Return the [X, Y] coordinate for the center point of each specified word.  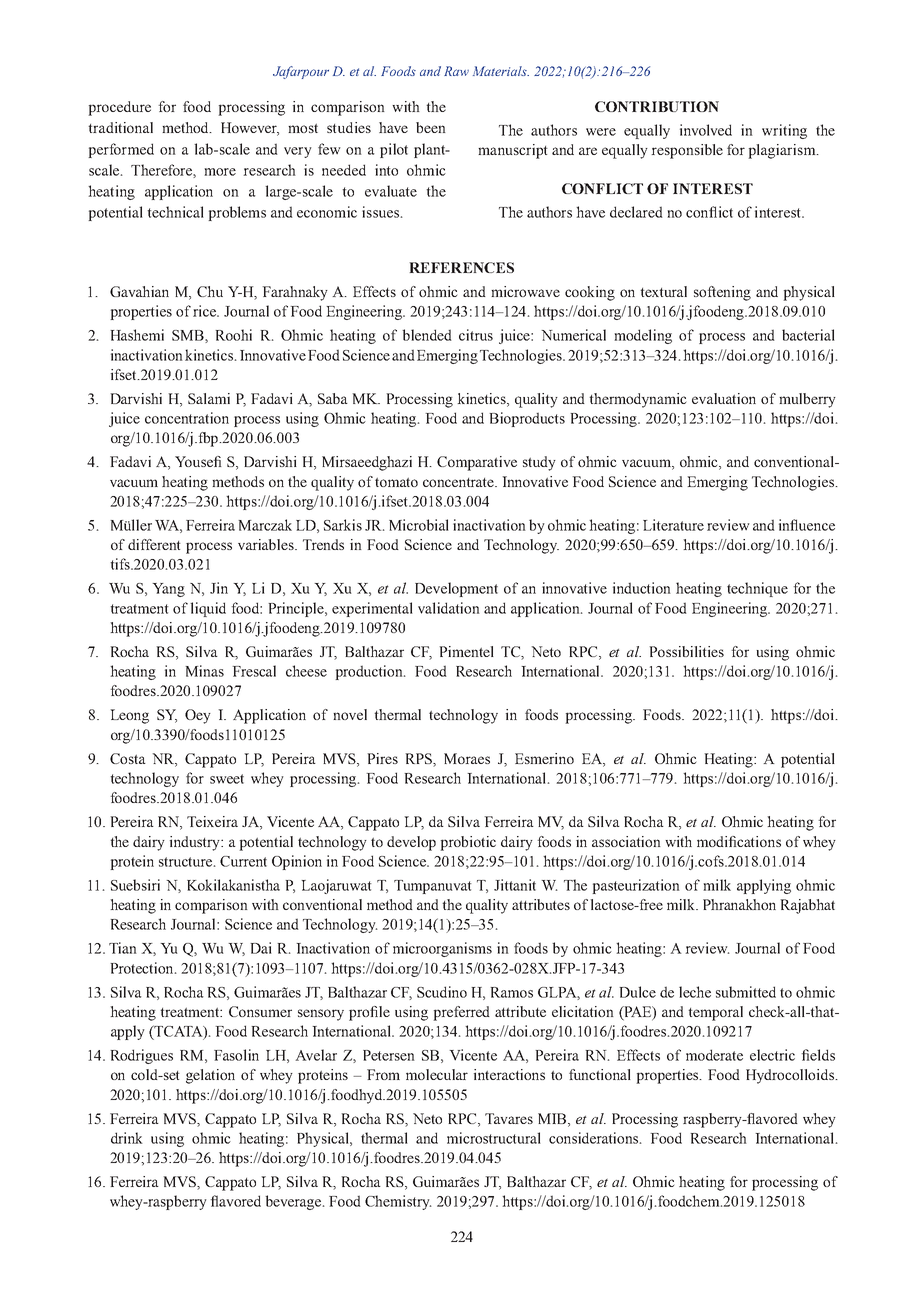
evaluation [724, 398]
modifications [739, 841]
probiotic [468, 843]
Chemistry [398, 1202]
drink [127, 1138]
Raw [456, 71]
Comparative [477, 463]
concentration [187, 418]
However [250, 129]
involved [706, 130]
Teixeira [212, 821]
